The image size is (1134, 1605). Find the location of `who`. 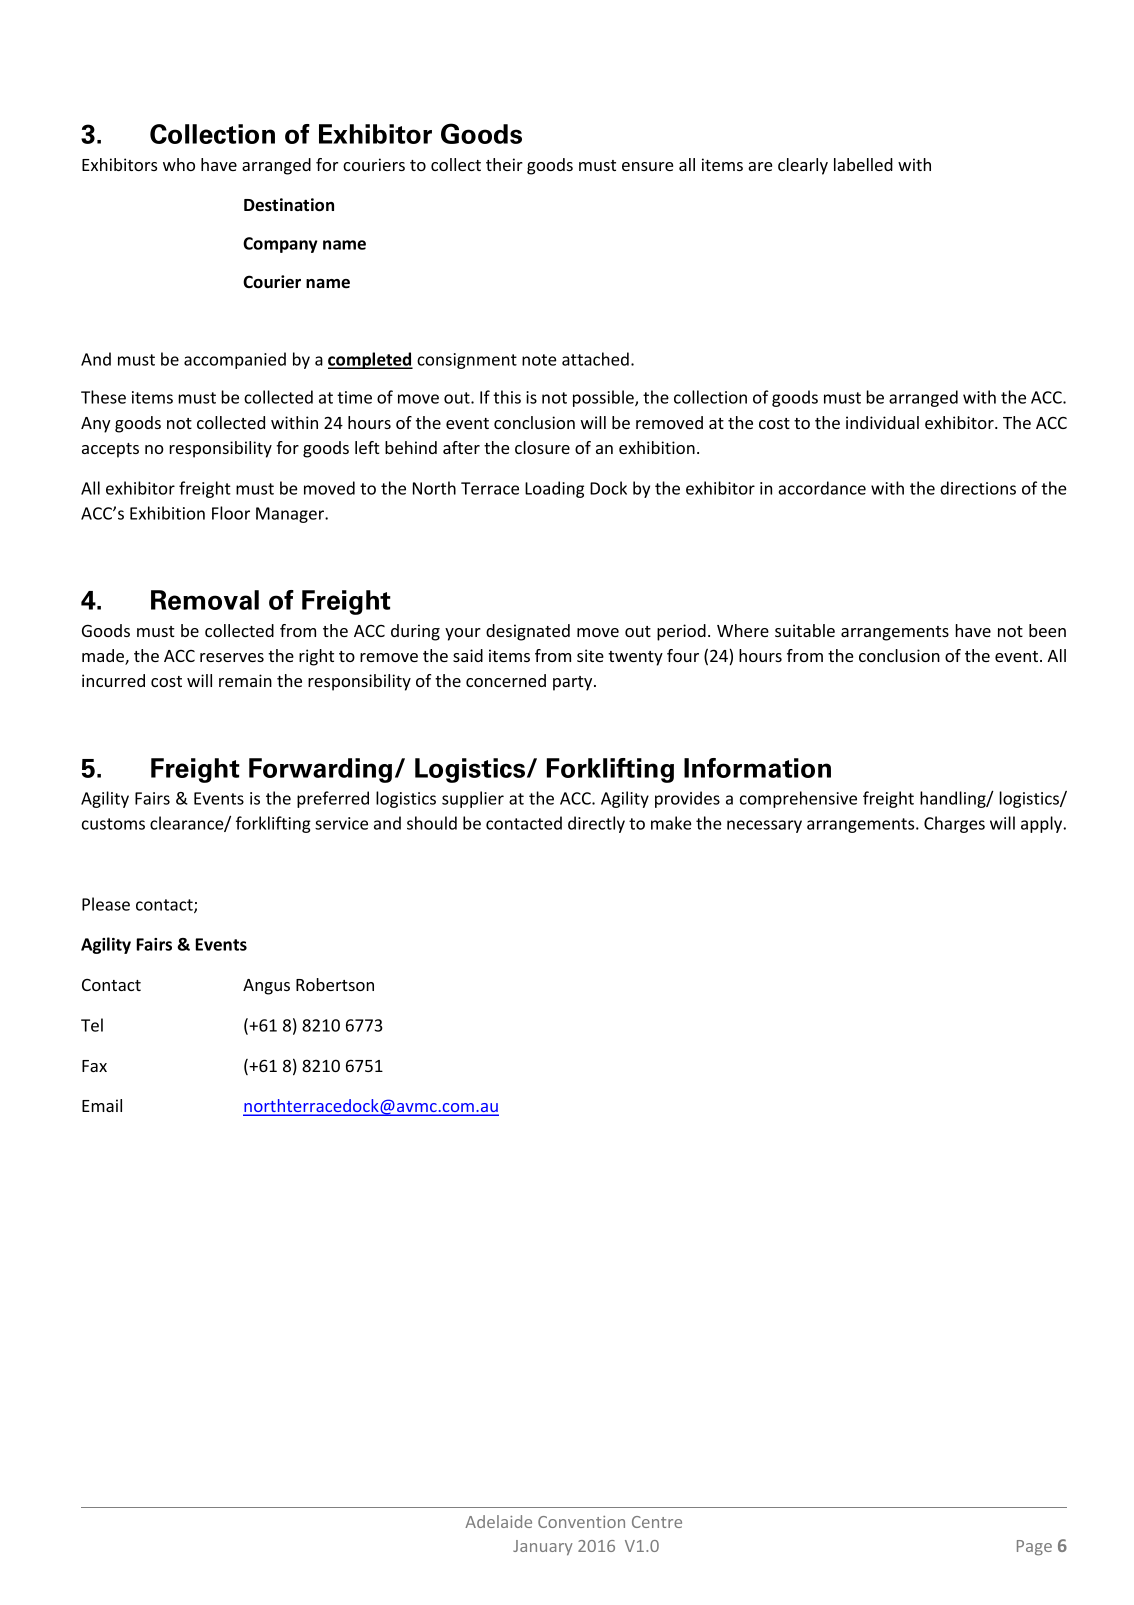

who is located at coordinates (179, 164).
